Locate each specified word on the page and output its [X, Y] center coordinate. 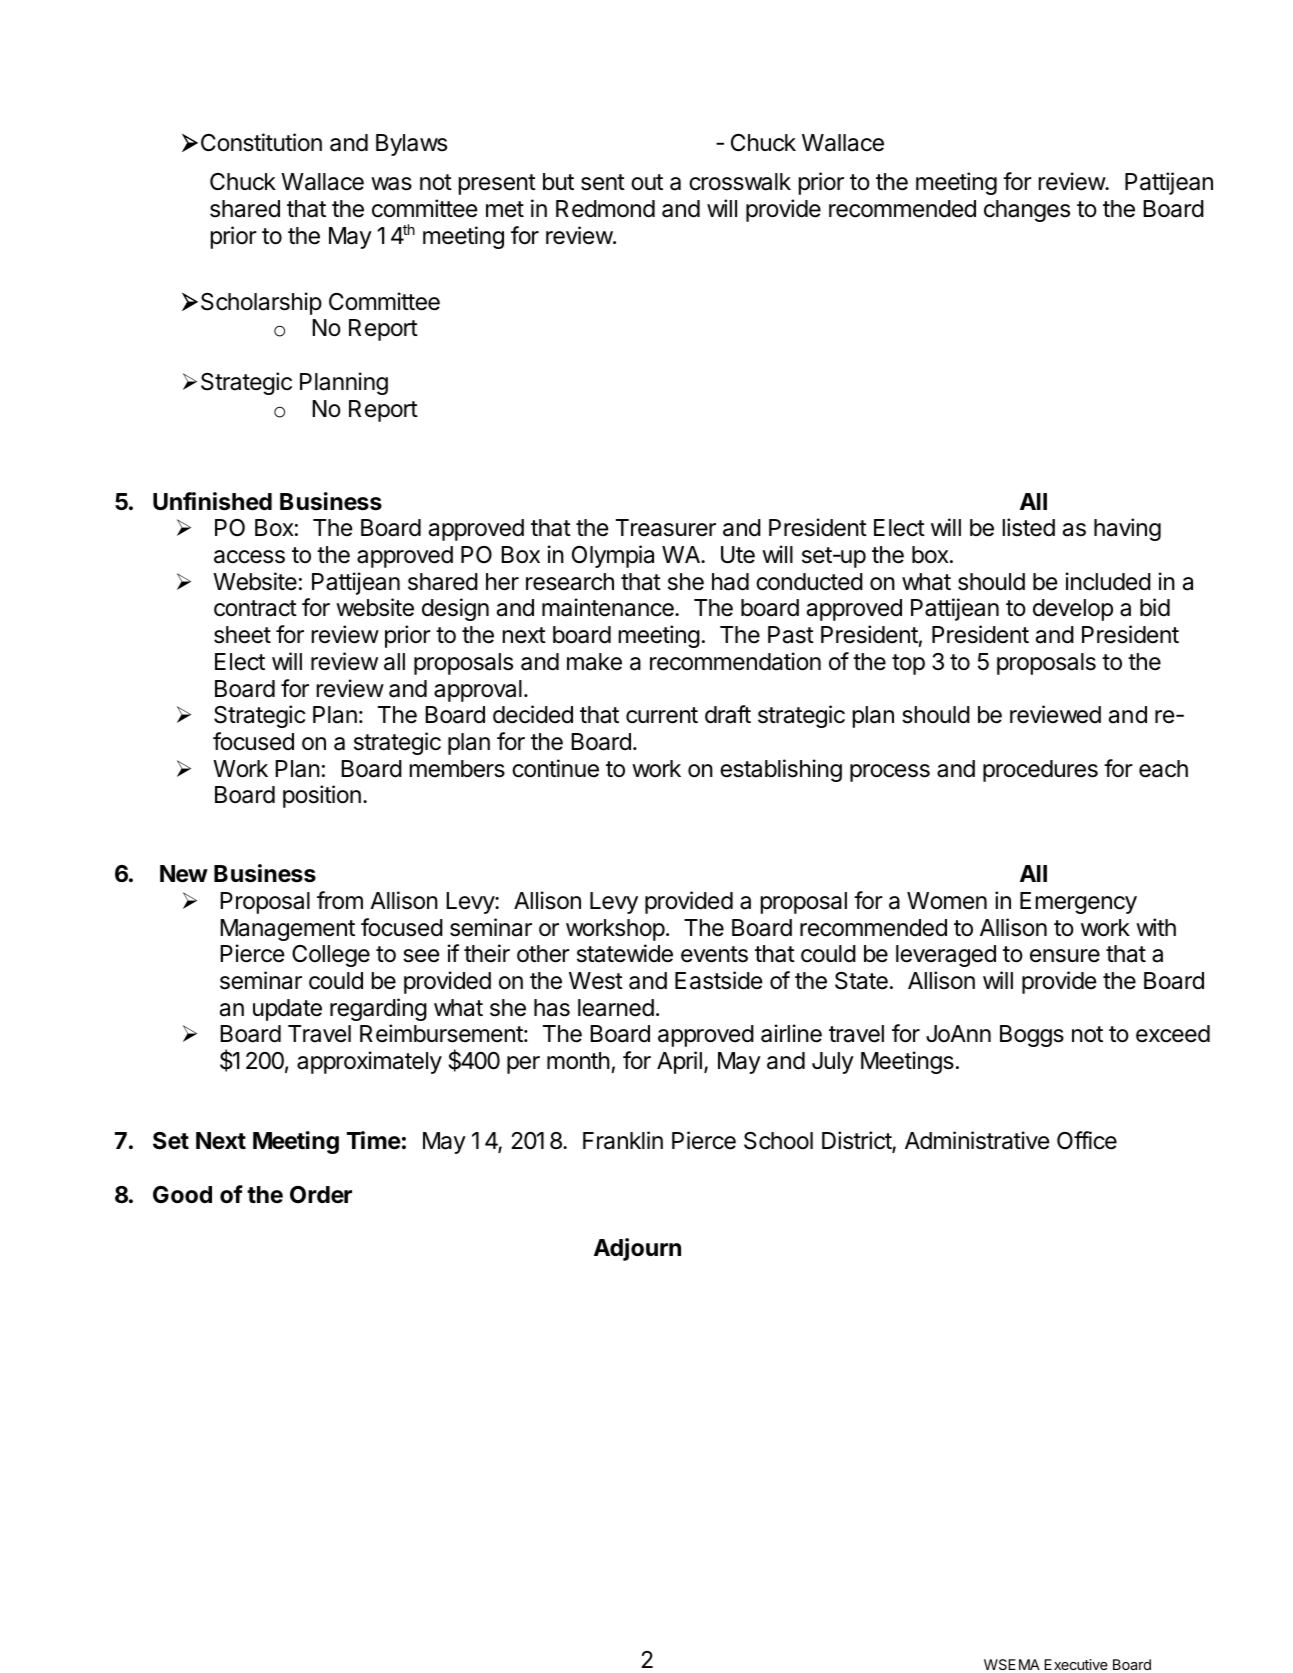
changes [1027, 211]
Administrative [977, 1140]
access [249, 557]
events [714, 954]
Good [182, 1195]
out [647, 182]
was [391, 184]
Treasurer [666, 528]
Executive [1076, 1664]
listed [1029, 527]
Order [321, 1195]
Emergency [1078, 903]
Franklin [623, 1140]
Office [1087, 1140]
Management [287, 930]
